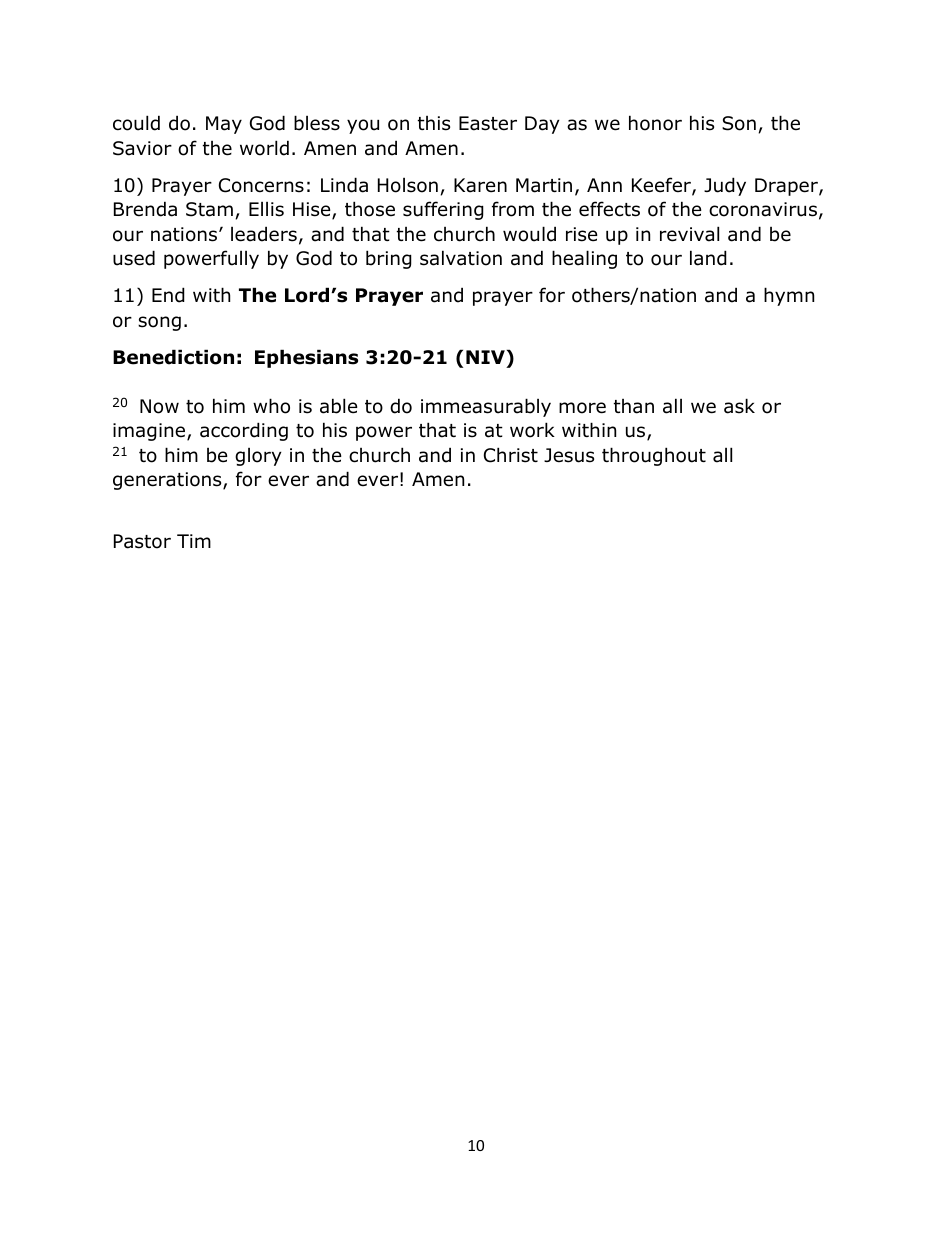  What do you see at coordinates (264, 234) in the screenshot?
I see `leaders` at bounding box center [264, 234].
